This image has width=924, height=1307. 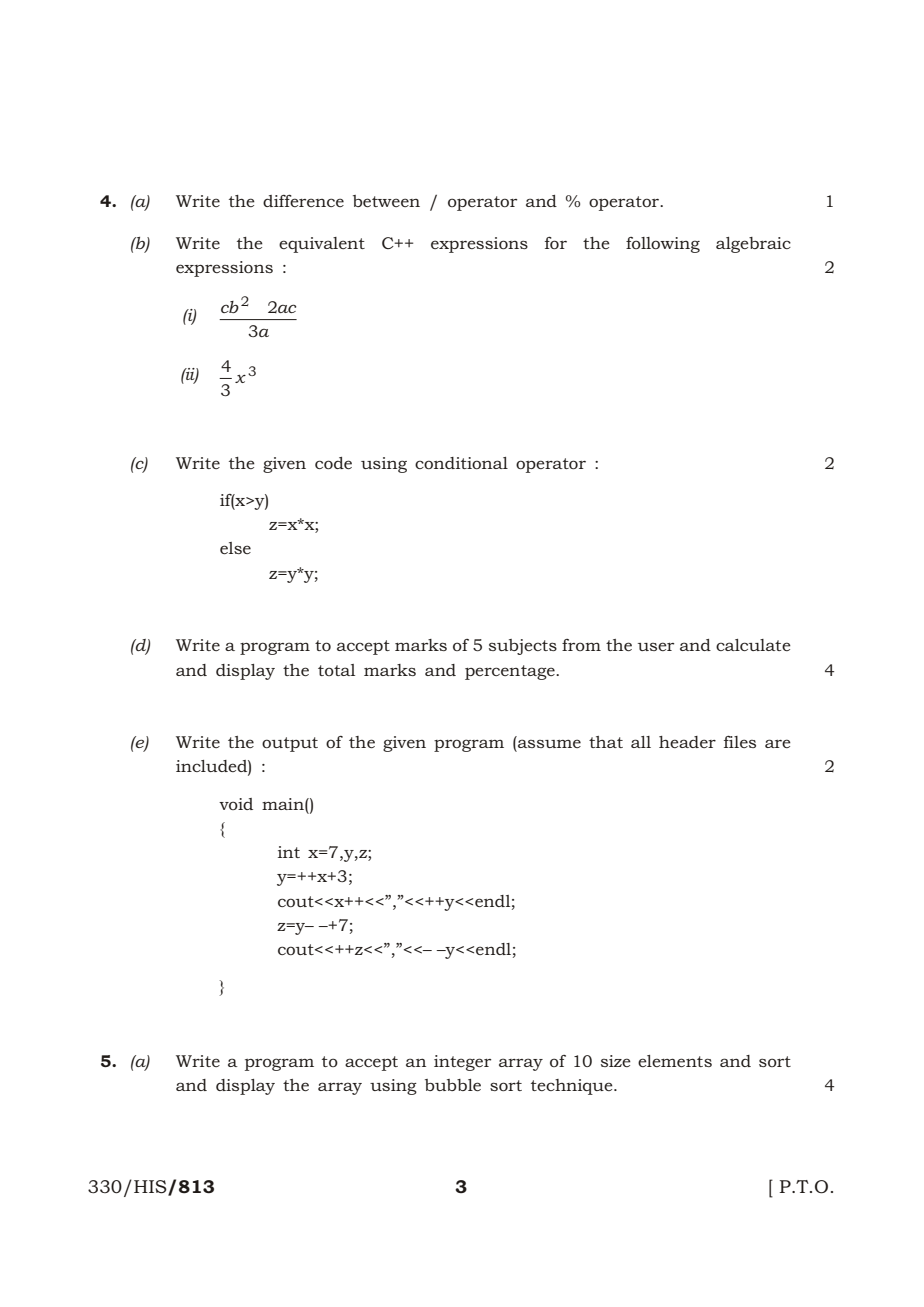 What do you see at coordinates (556, 243) in the image?
I see `for` at bounding box center [556, 243].
